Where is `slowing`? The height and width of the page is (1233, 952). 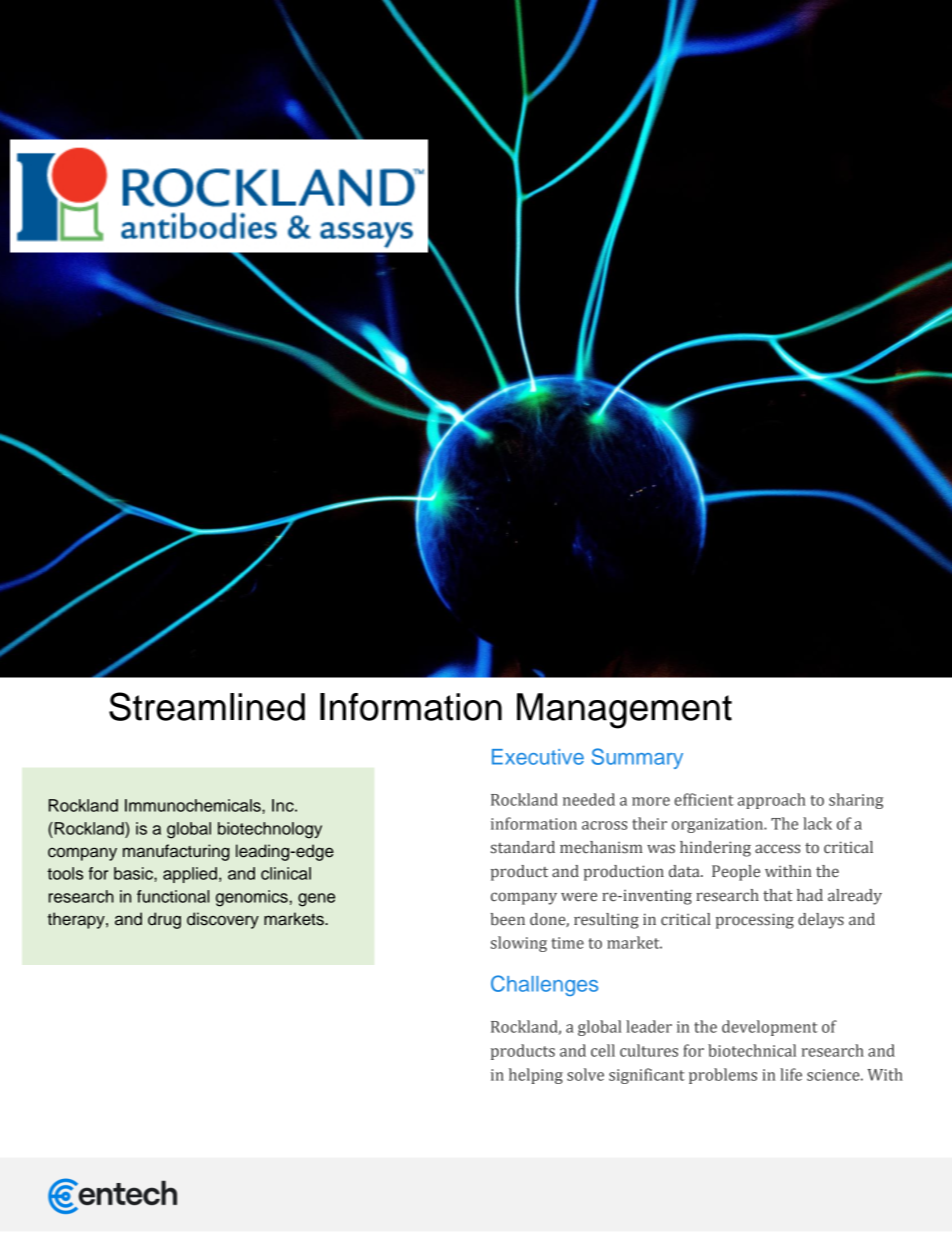 slowing is located at coordinates (519, 944).
